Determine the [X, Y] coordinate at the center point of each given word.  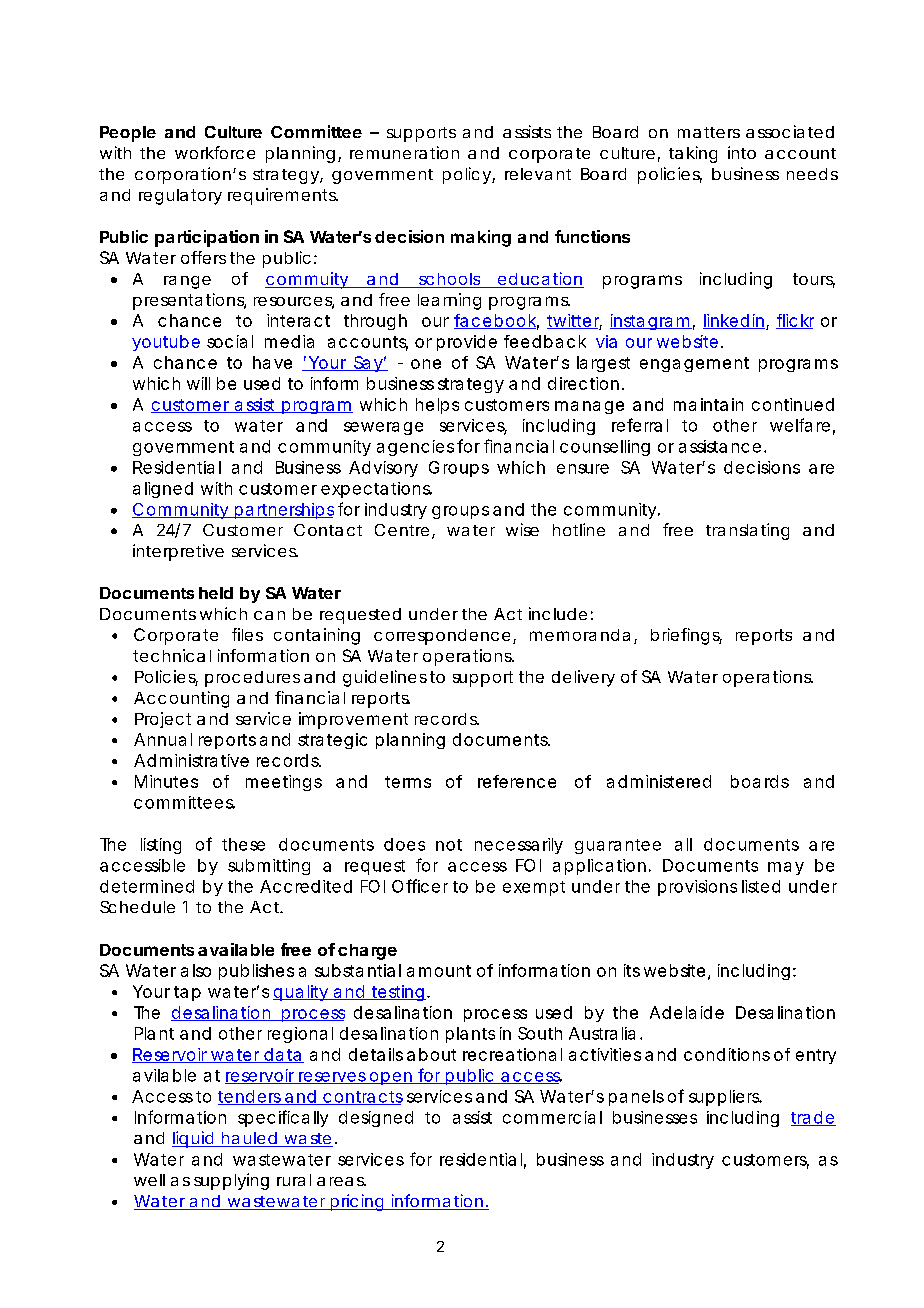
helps [437, 406]
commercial [552, 1117]
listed [761, 886]
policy [467, 175]
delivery [583, 678]
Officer [420, 886]
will [198, 383]
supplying [231, 1181]
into [742, 152]
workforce [215, 152]
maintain [708, 404]
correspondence [442, 637]
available [236, 949]
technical [172, 655]
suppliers [725, 1098]
